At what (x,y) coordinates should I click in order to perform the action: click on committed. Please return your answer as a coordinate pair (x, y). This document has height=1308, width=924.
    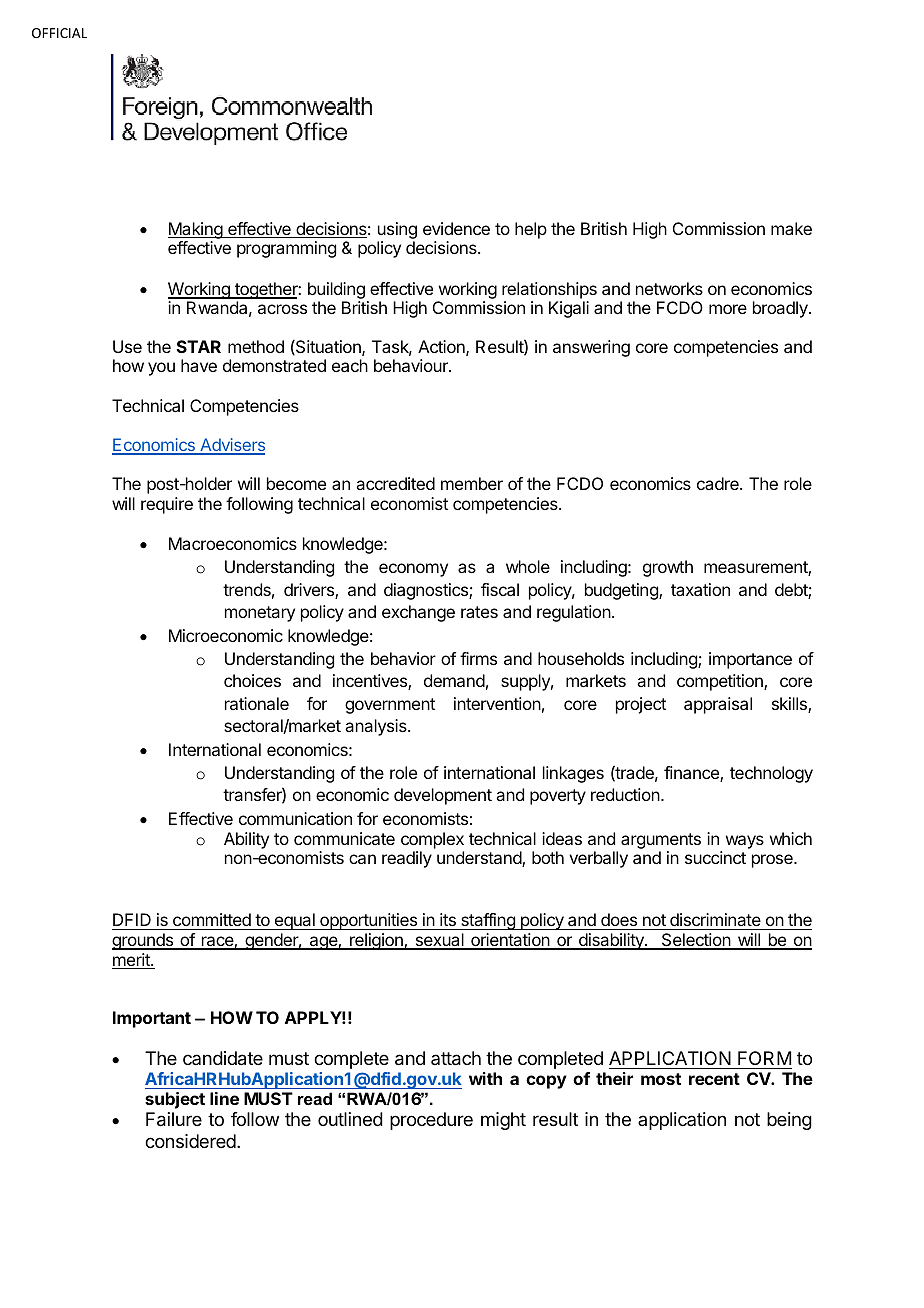
    Looking at the image, I should click on (212, 919).
